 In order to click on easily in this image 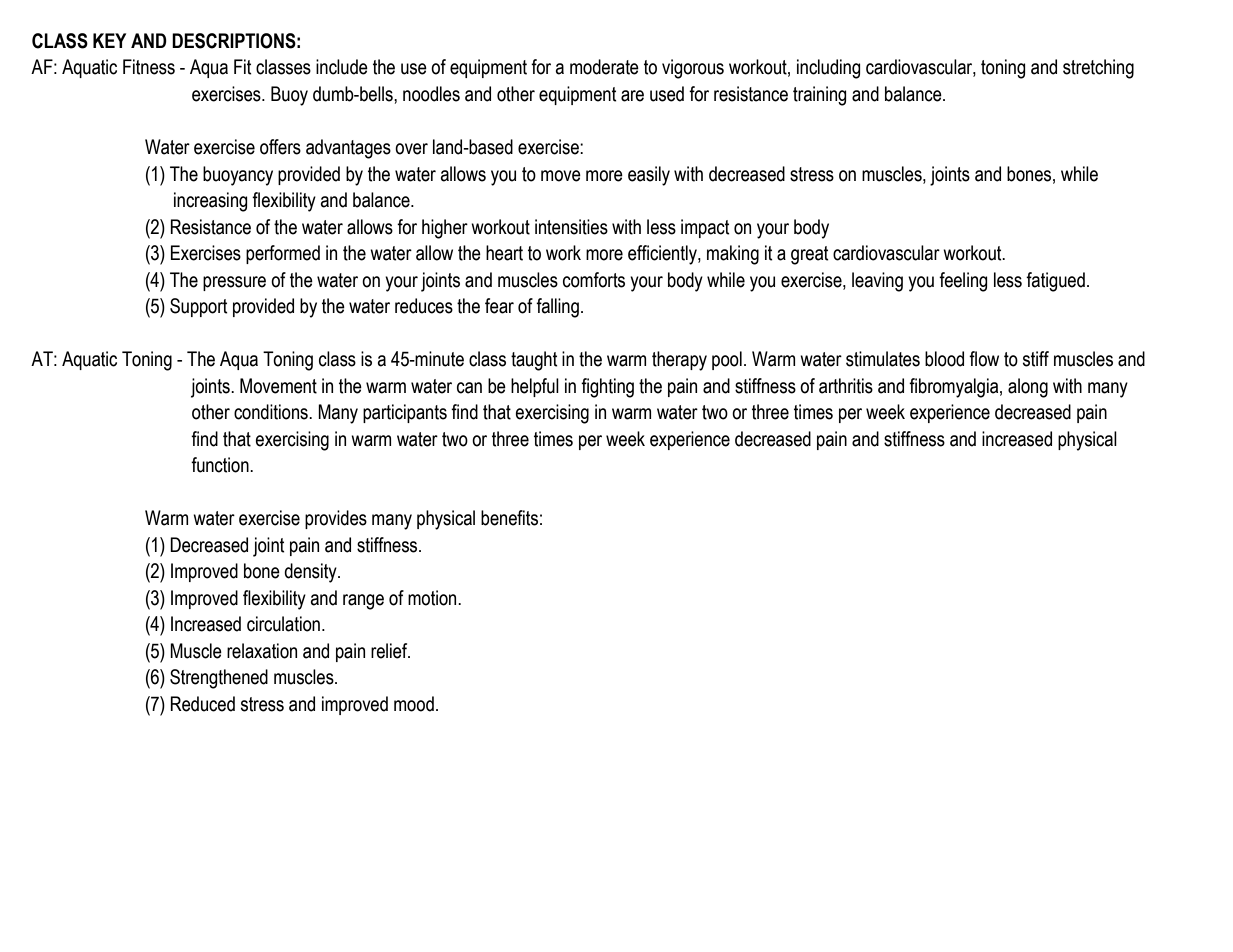, I will do `click(649, 176)`.
